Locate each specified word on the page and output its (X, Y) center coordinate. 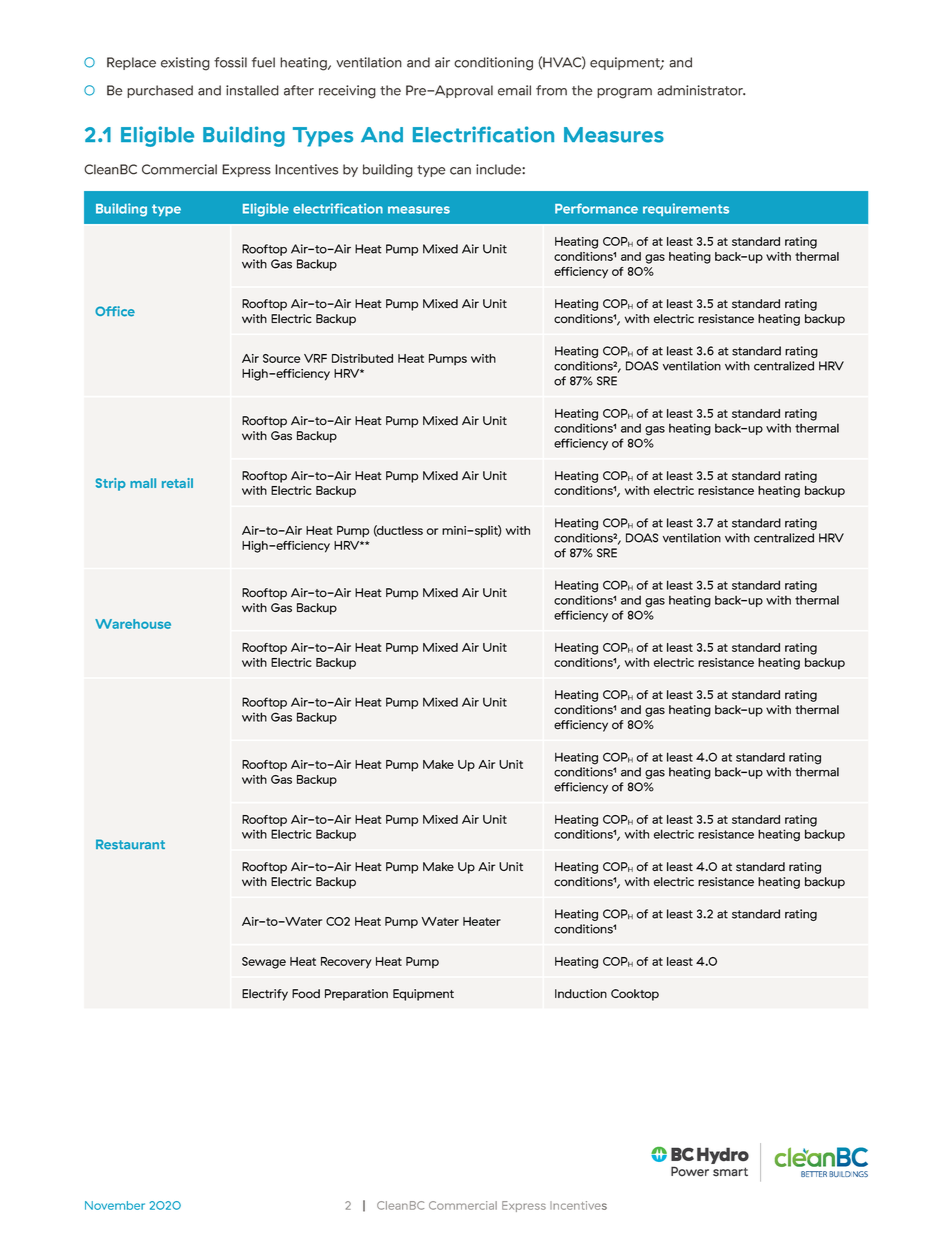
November (115, 1205)
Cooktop (635, 995)
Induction (581, 994)
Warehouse (133, 624)
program (624, 93)
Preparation (356, 995)
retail (177, 483)
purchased (160, 91)
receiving (347, 92)
